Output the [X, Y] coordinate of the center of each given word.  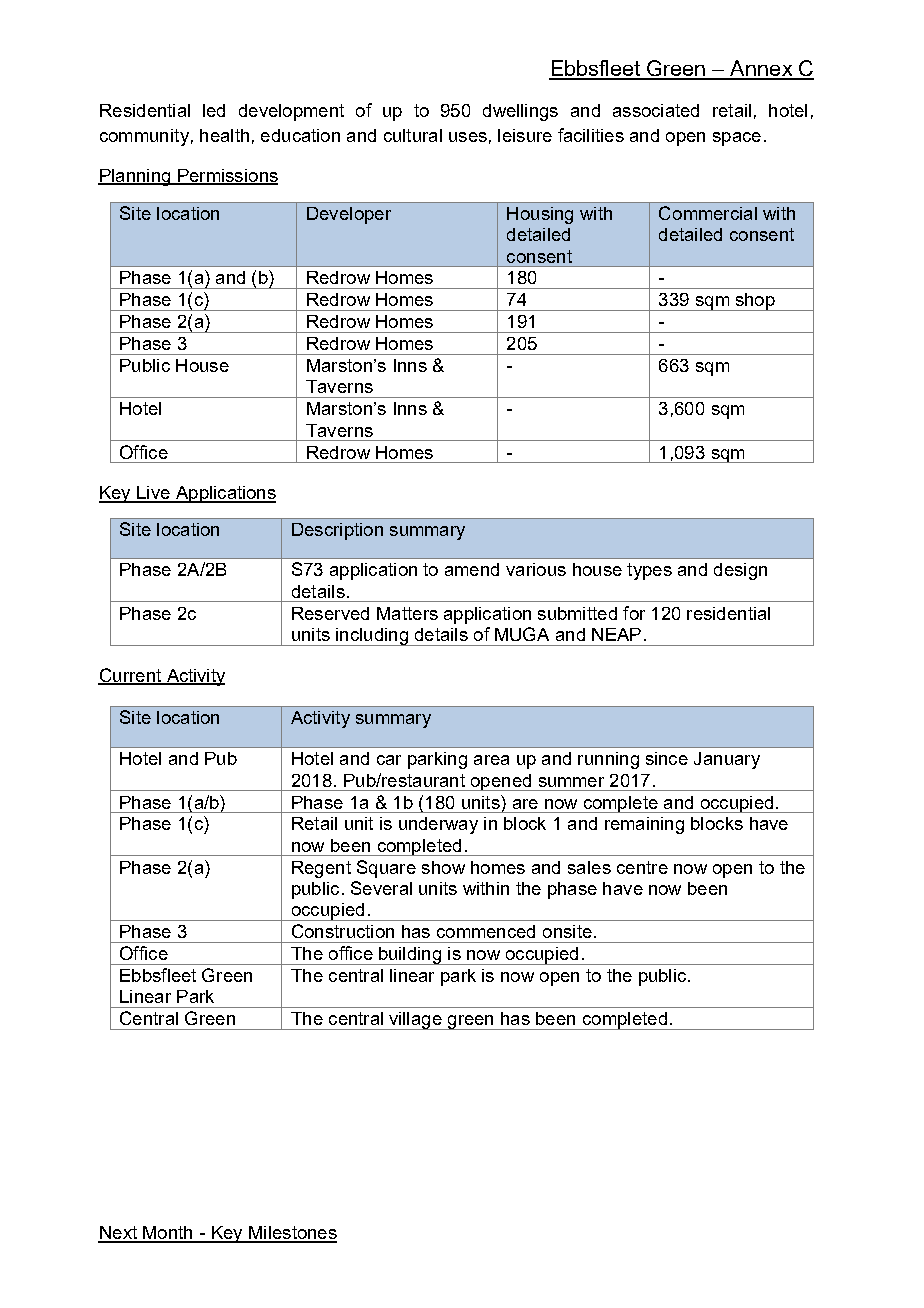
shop [755, 302]
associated [656, 110]
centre [642, 867]
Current [131, 676]
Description [337, 531]
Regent [321, 869]
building [410, 956]
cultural [413, 135]
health [224, 135]
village [415, 1021]
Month [168, 1234]
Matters [407, 613]
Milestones [292, 1234]
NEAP [616, 634]
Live [153, 494]
